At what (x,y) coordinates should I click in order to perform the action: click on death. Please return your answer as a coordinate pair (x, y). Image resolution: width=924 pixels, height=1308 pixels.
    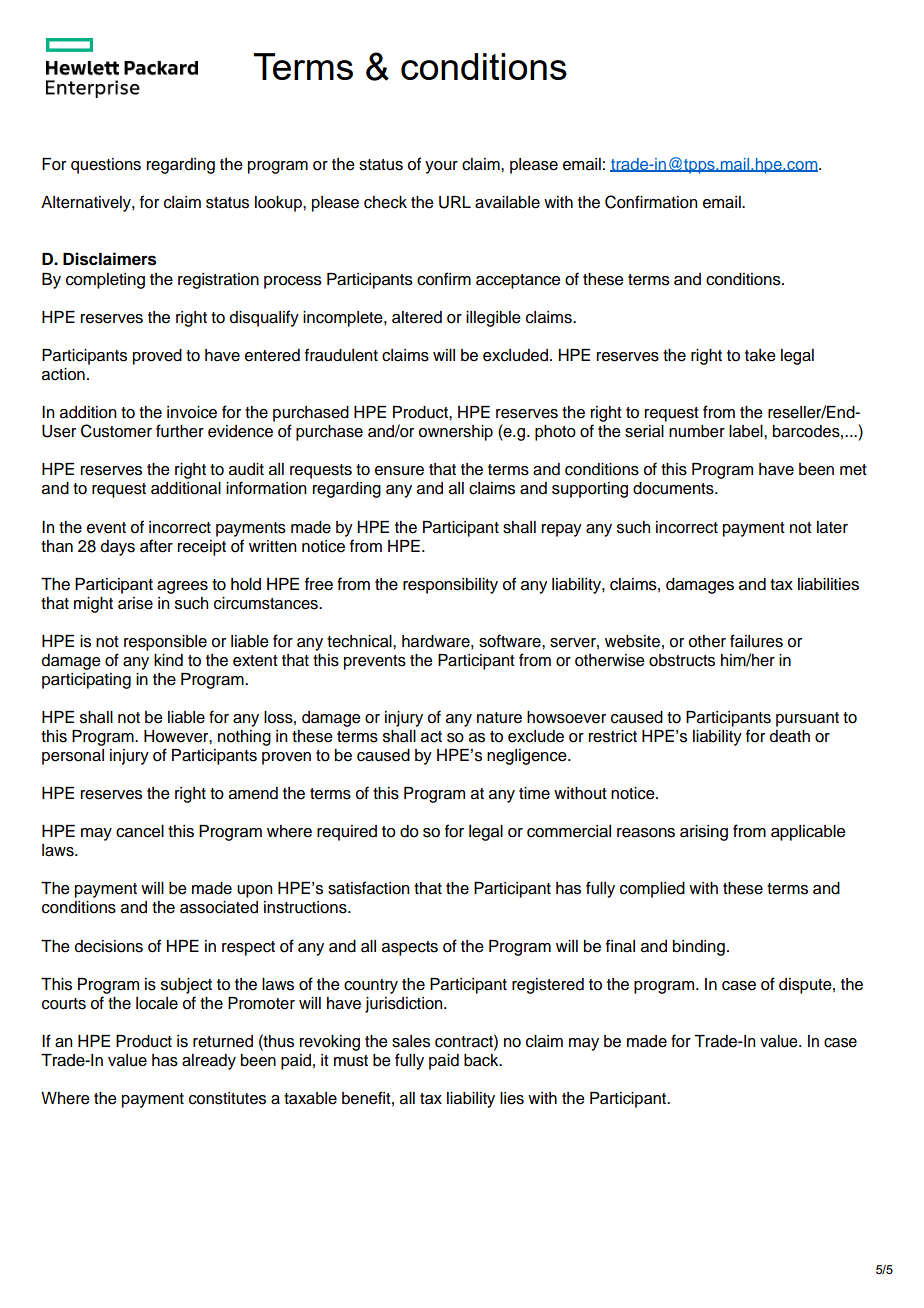
    Looking at the image, I should click on (790, 736).
